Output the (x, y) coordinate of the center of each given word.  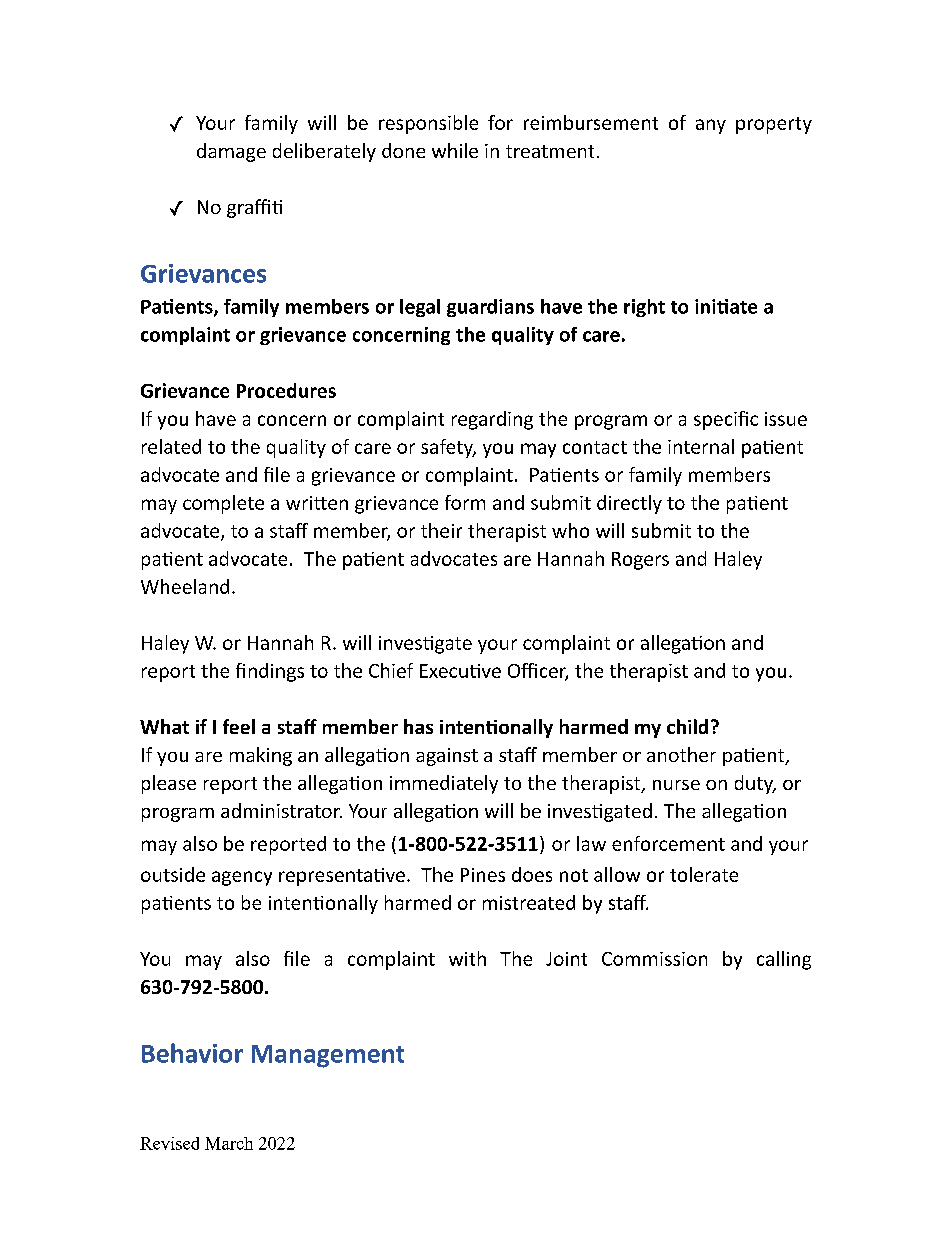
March (229, 1143)
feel (239, 726)
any (711, 126)
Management (328, 1056)
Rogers (640, 561)
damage (231, 152)
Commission (654, 959)
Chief (391, 670)
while (455, 150)
